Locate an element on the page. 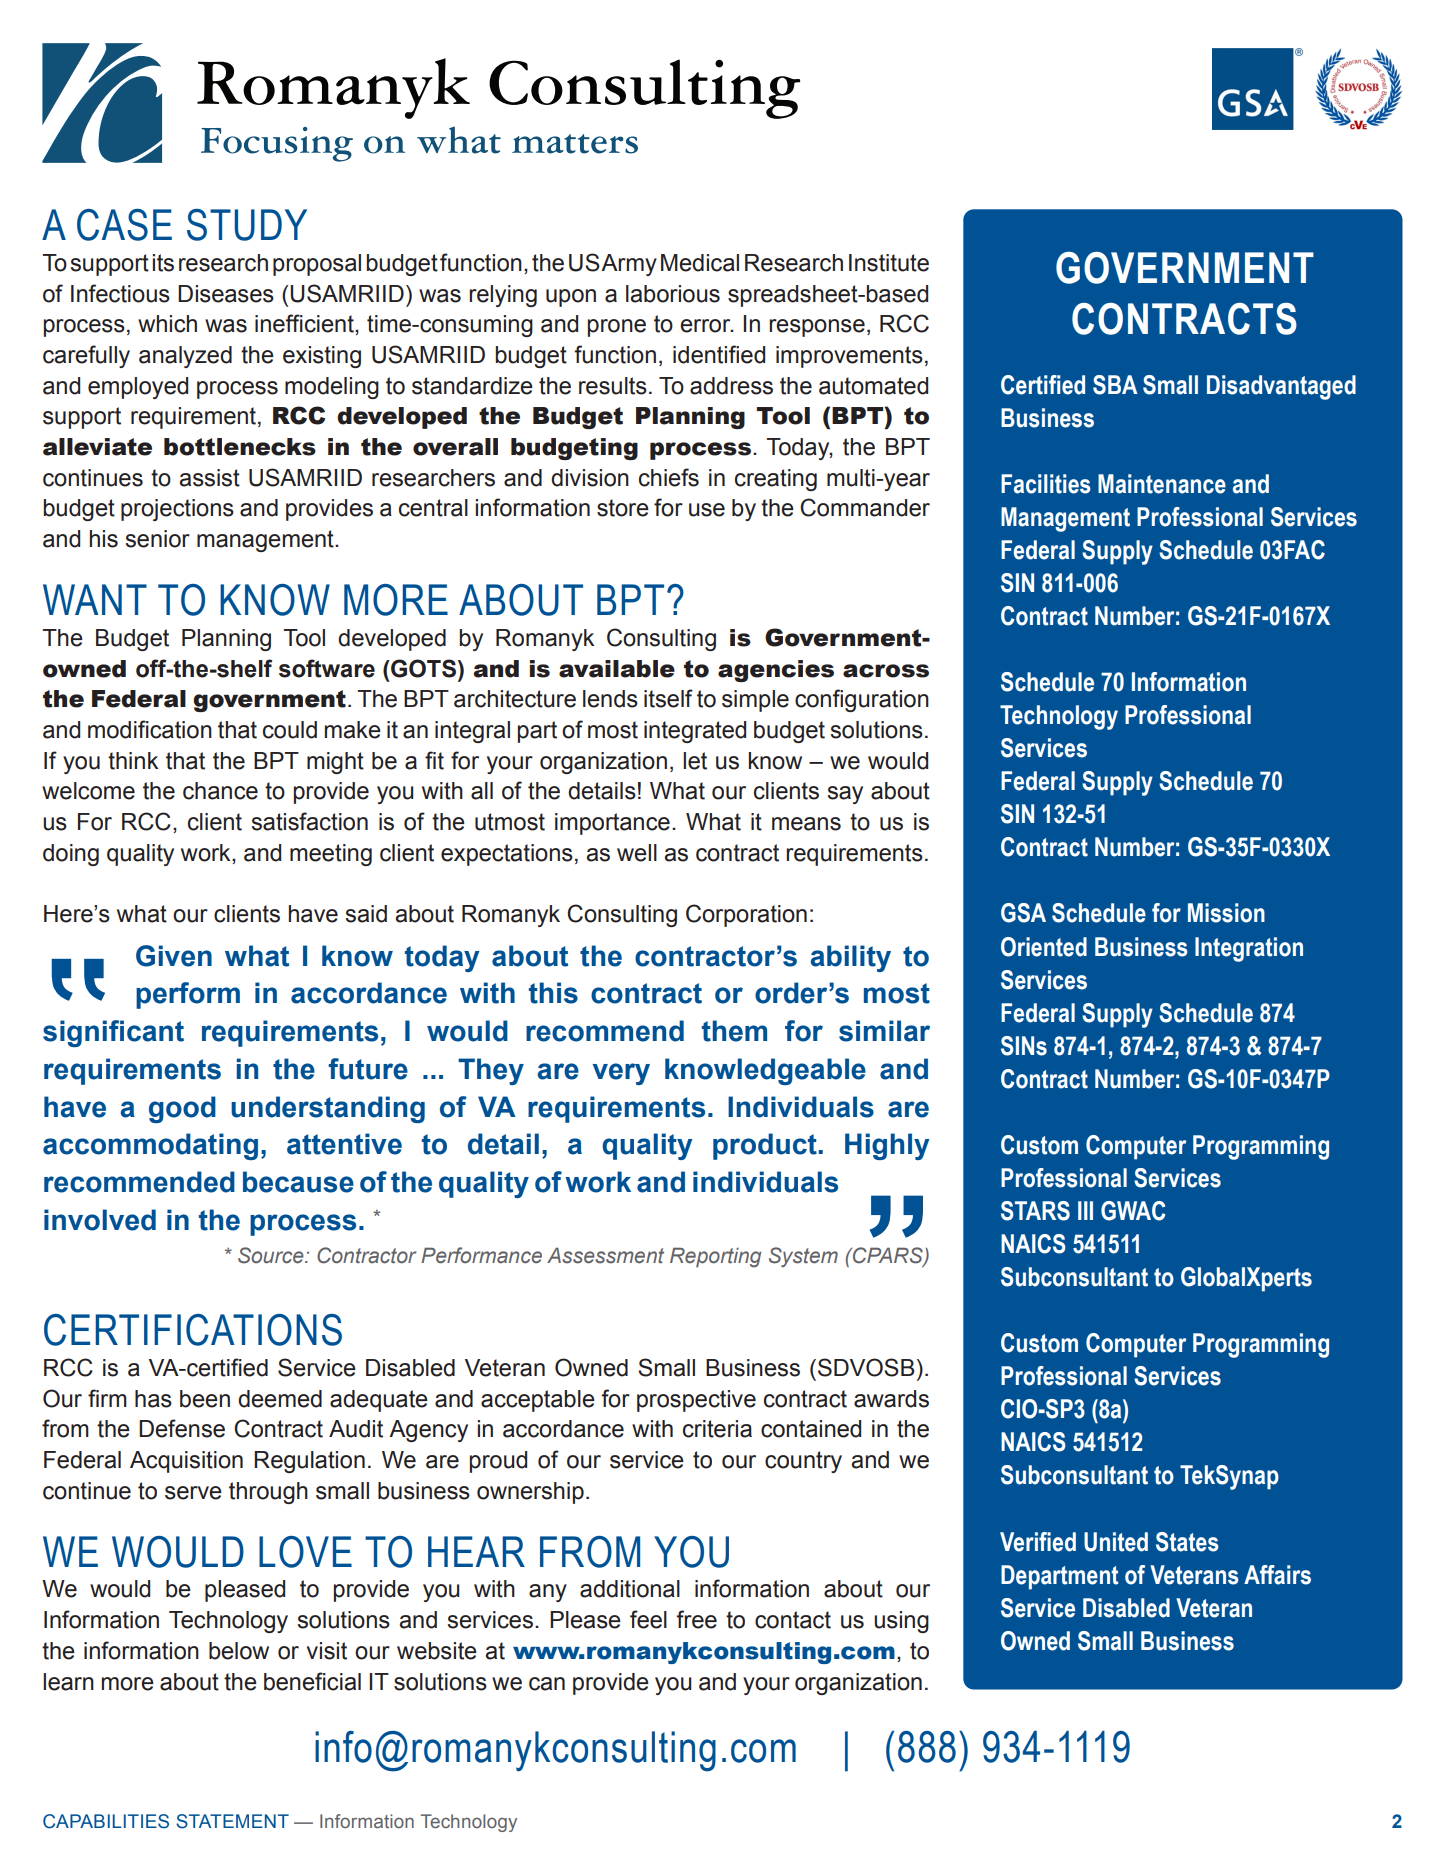 Image resolution: width=1445 pixels, height=1870 pixels. software is located at coordinates (327, 668).
